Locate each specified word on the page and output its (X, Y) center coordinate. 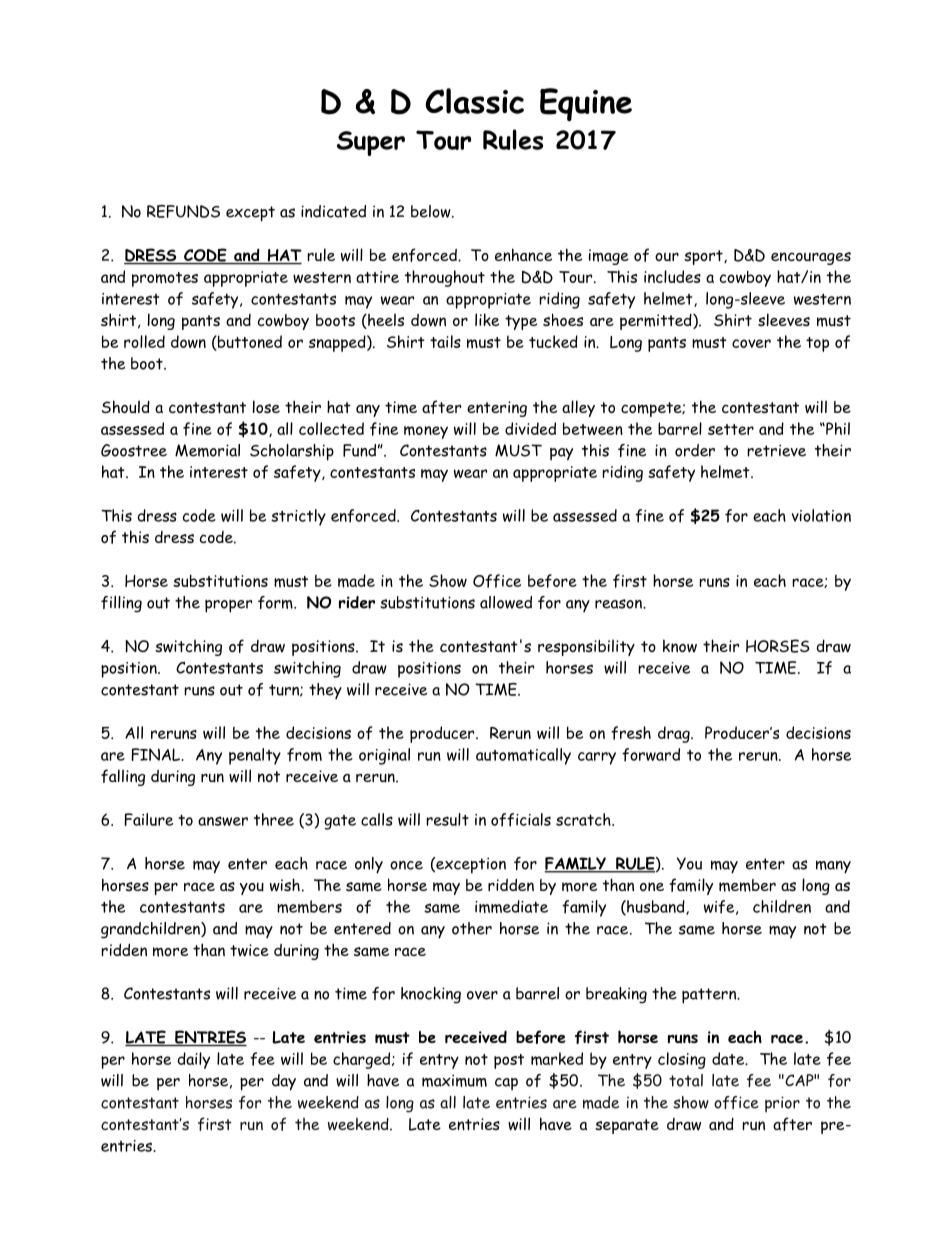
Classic (474, 101)
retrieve (776, 450)
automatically (523, 756)
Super (371, 143)
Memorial (207, 450)
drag (675, 734)
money (426, 432)
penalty (255, 756)
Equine (586, 104)
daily (194, 1060)
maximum (454, 1080)
